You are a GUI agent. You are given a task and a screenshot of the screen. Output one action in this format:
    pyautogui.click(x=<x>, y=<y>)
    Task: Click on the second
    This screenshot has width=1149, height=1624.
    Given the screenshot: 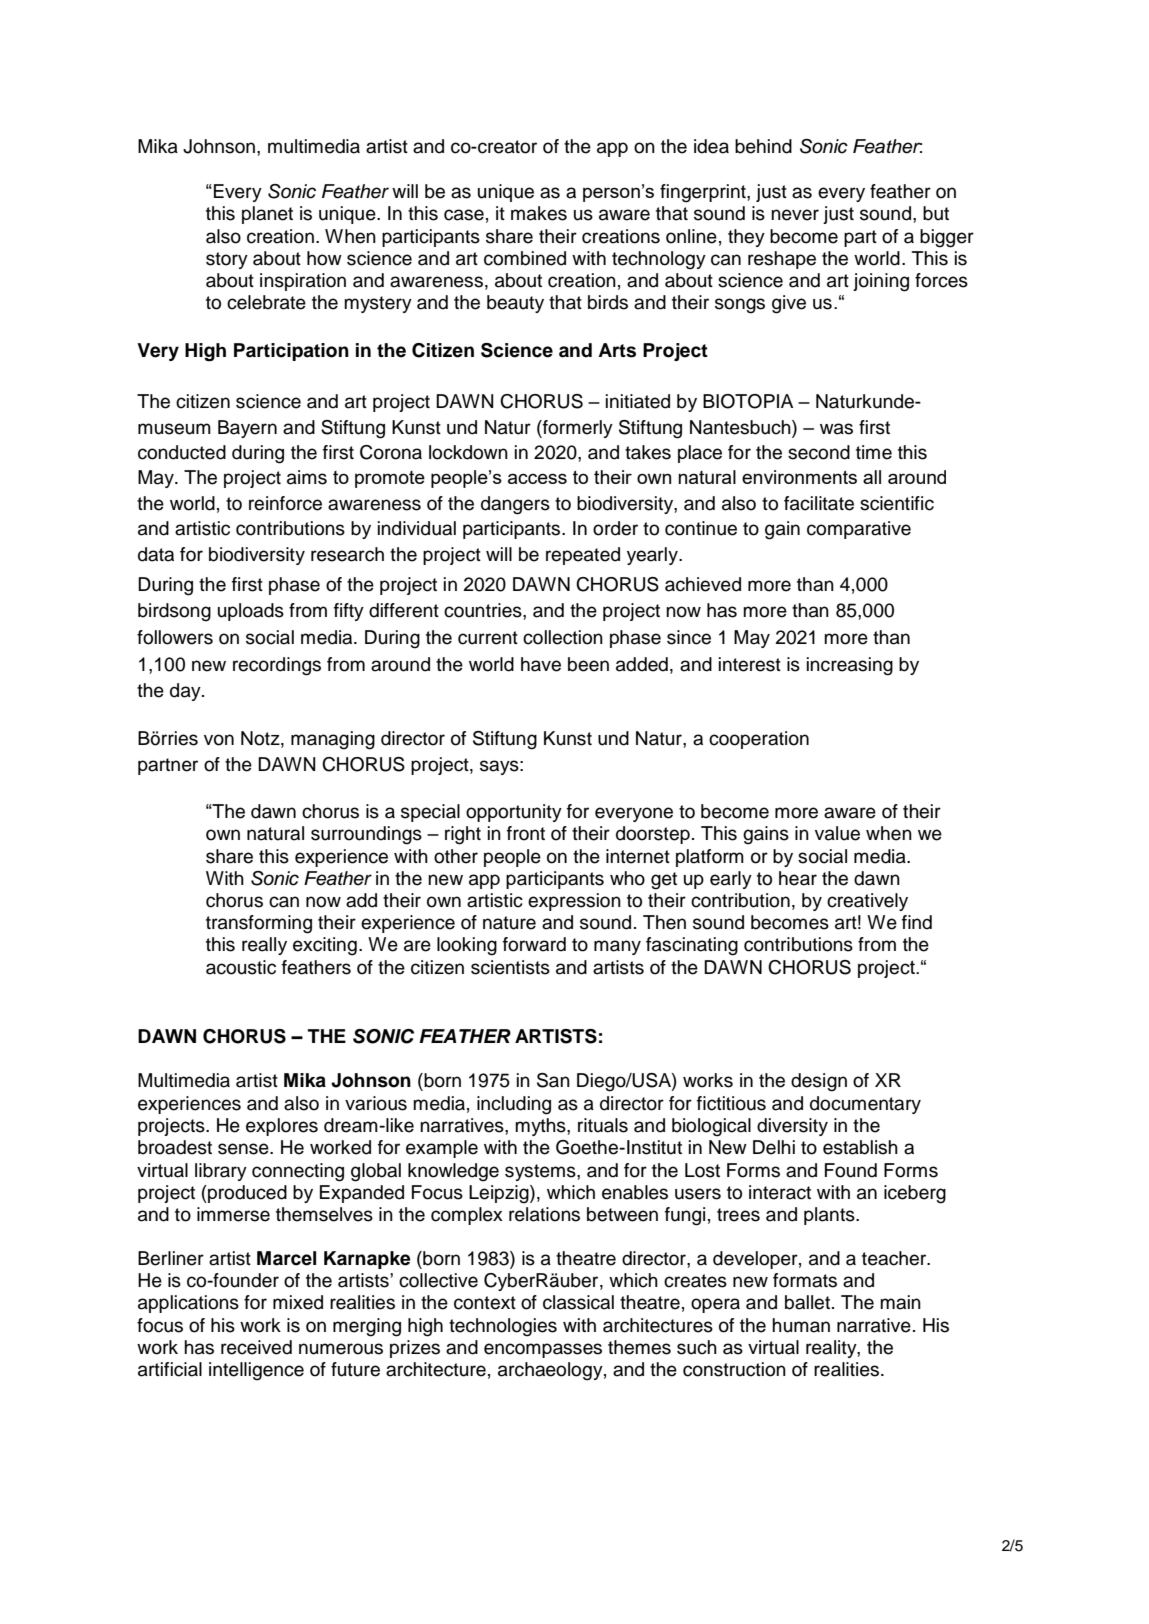 What is the action you would take?
    pyautogui.click(x=819, y=452)
